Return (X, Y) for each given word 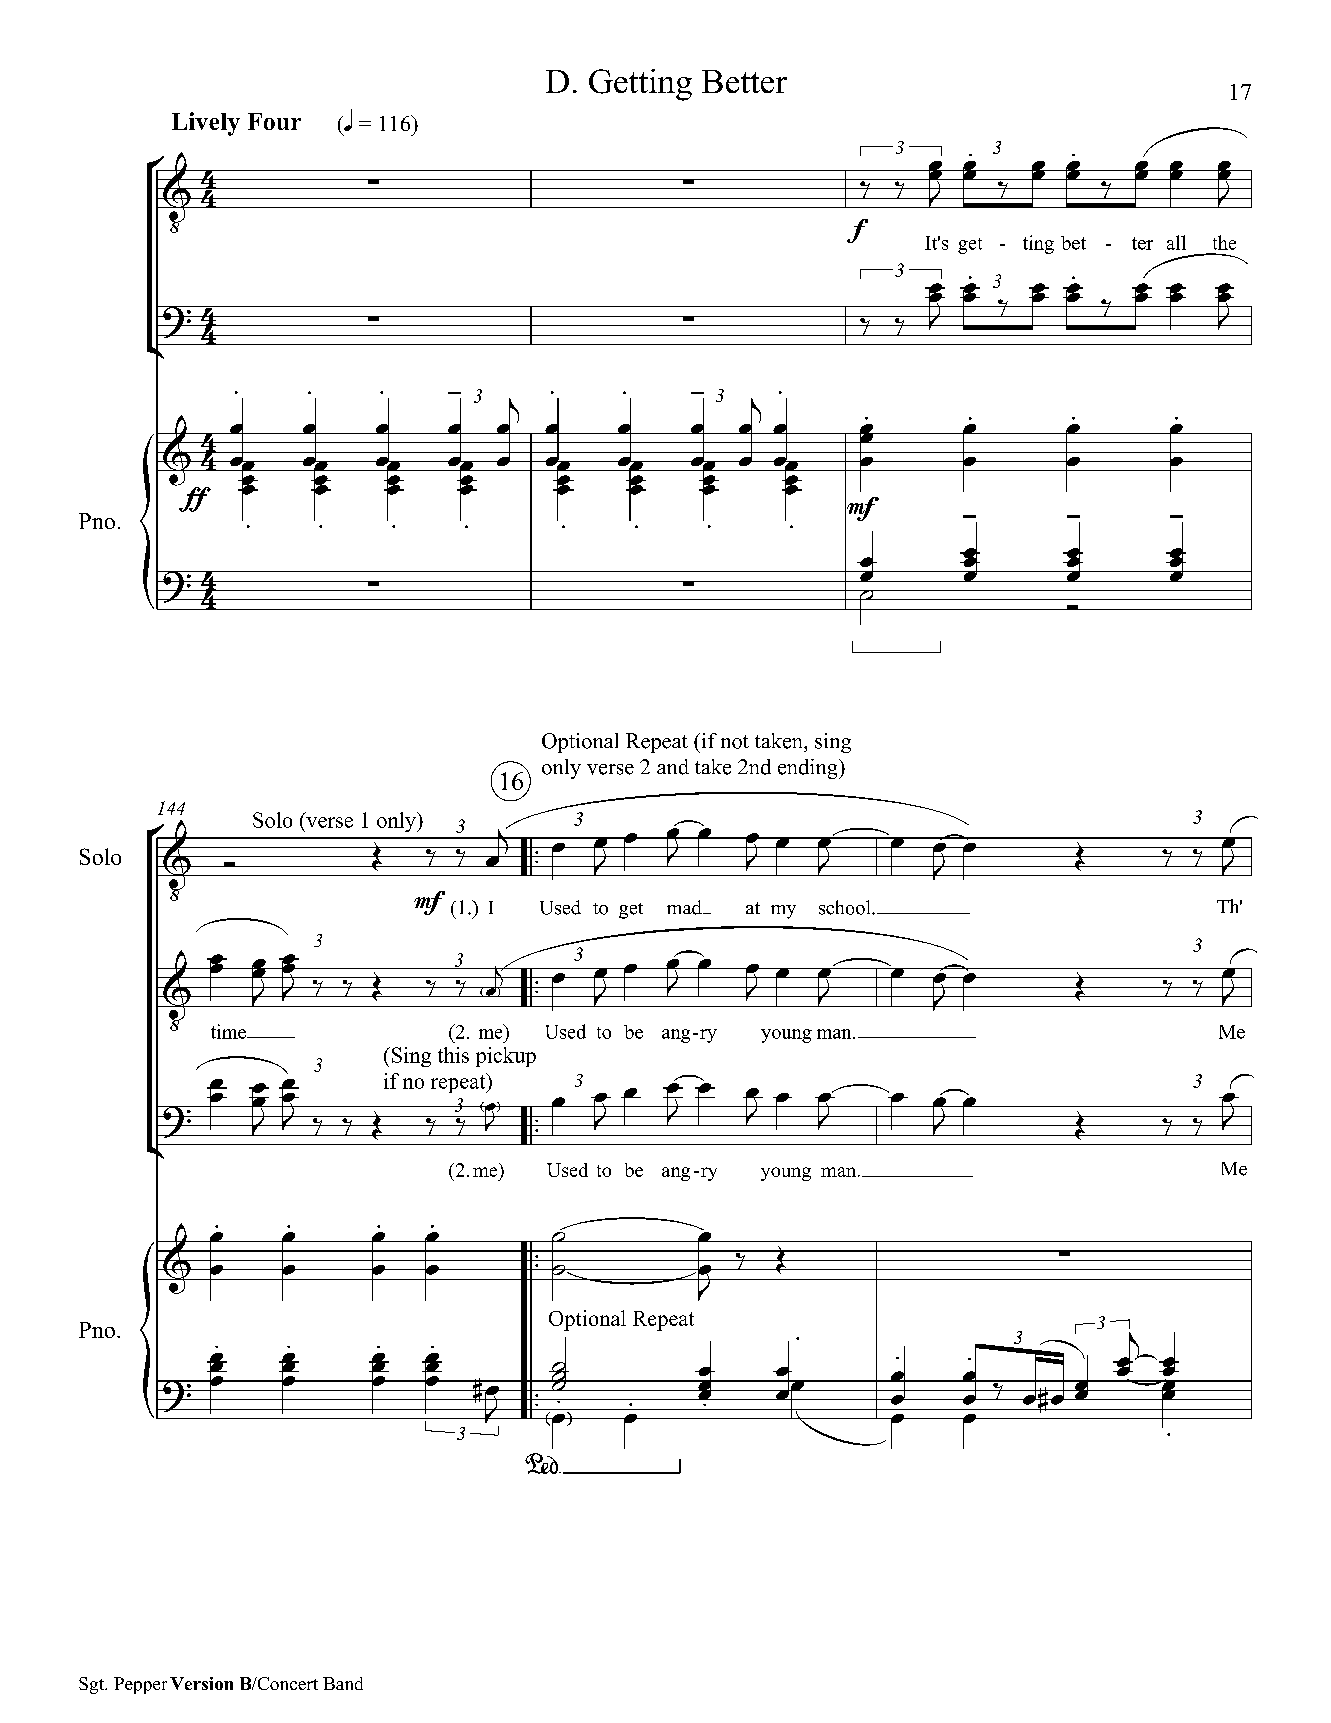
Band (343, 1683)
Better (744, 81)
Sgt (93, 1685)
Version (201, 1683)
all (1176, 242)
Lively (206, 124)
